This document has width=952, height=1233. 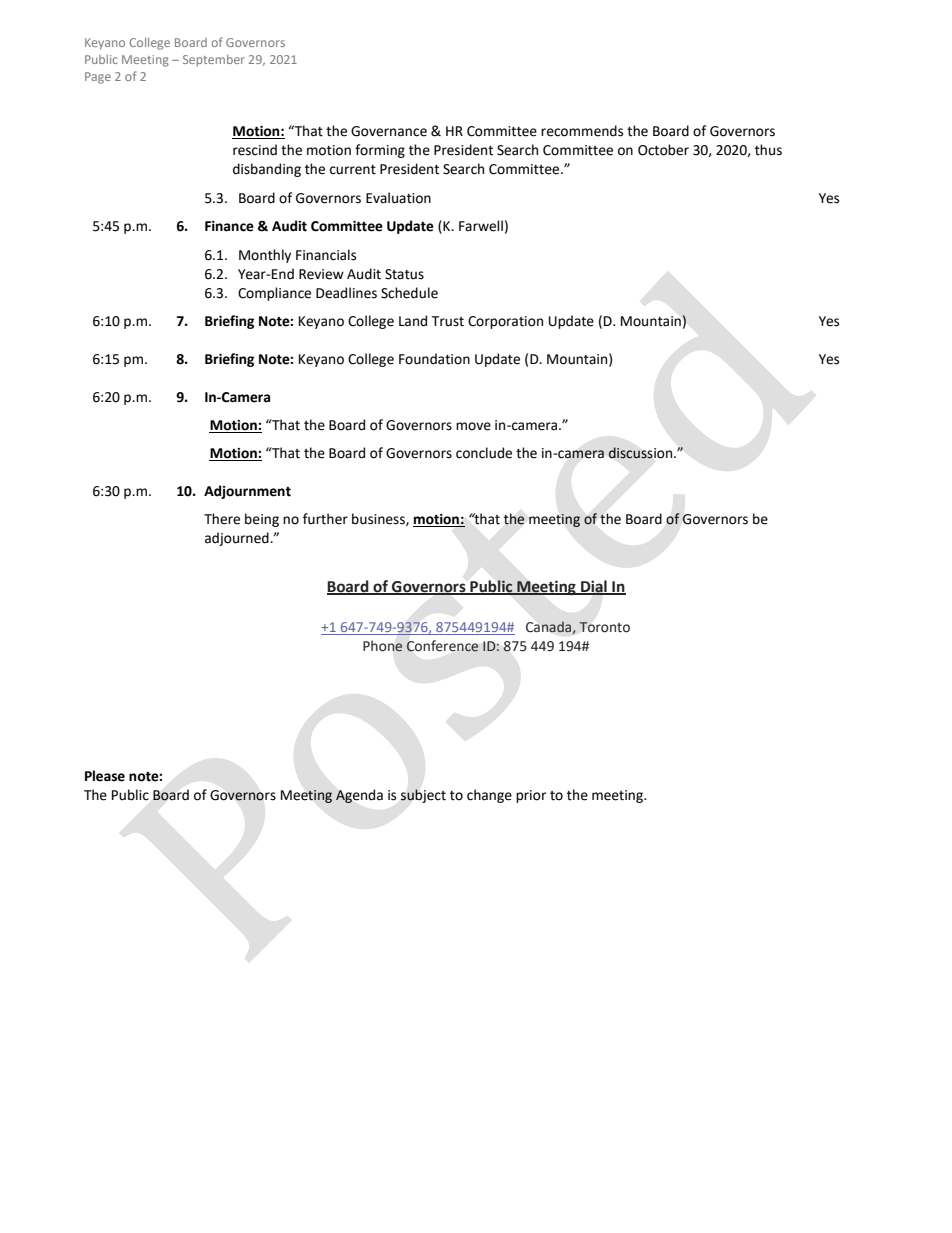 What do you see at coordinates (105, 776) in the document?
I see `Please` at bounding box center [105, 776].
